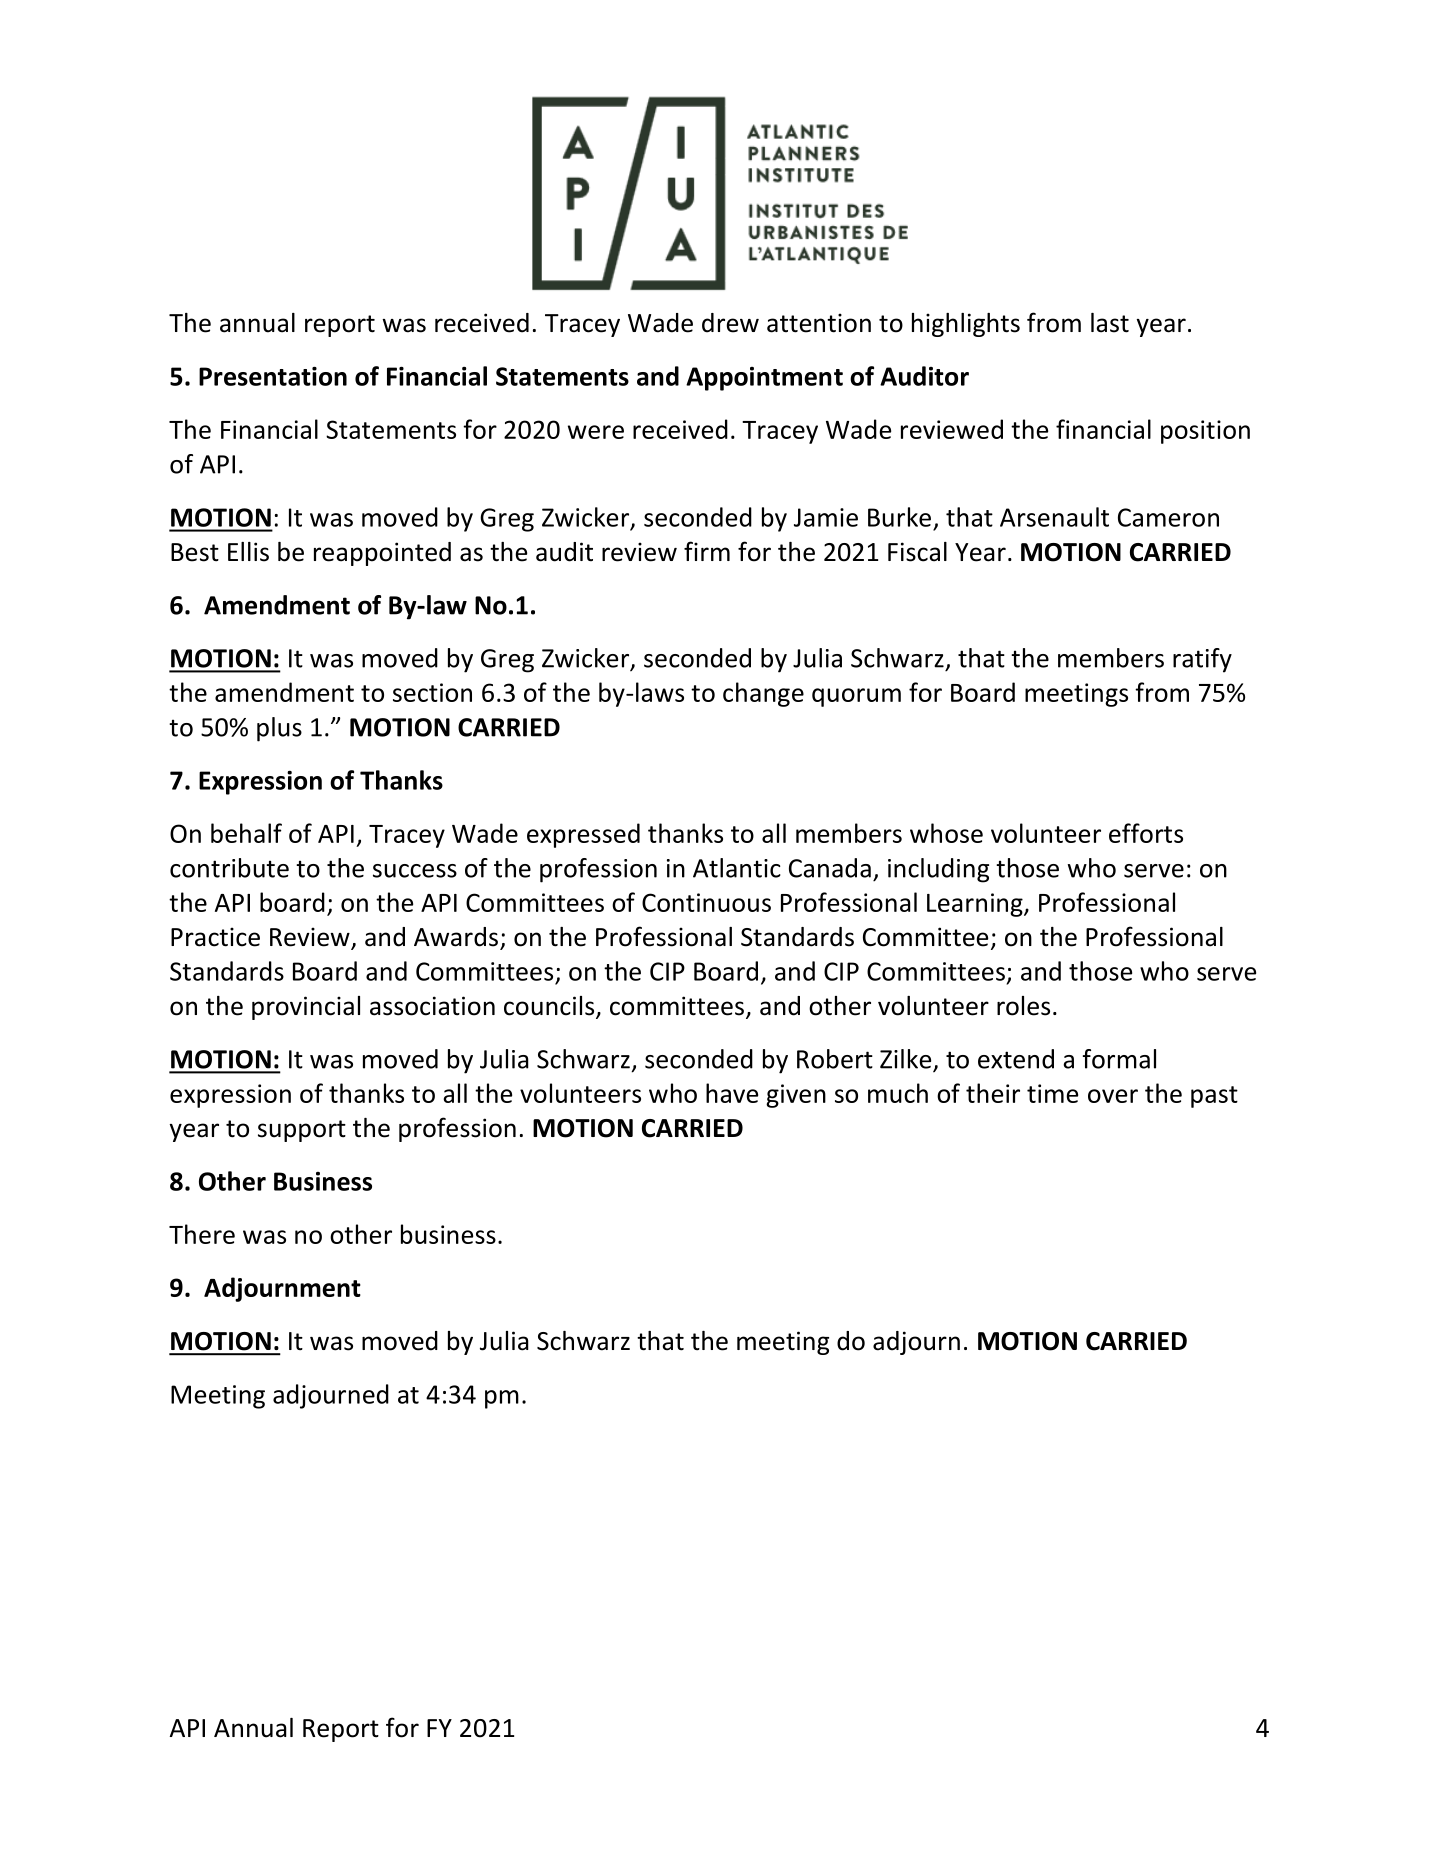 This screenshot has width=1439, height=1862. I want to click on have, so click(732, 1093).
